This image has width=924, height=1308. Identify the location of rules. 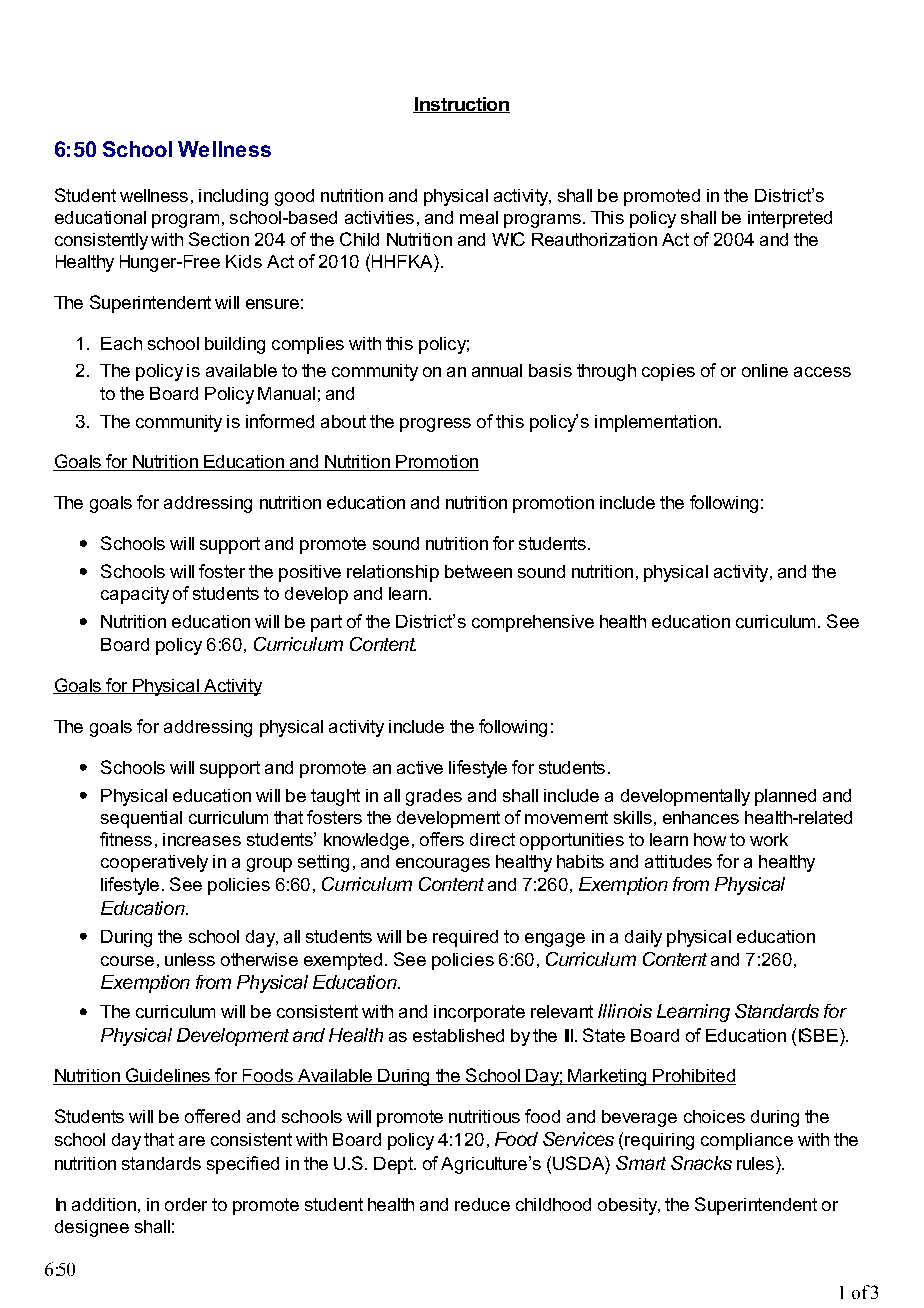
(755, 1163).
